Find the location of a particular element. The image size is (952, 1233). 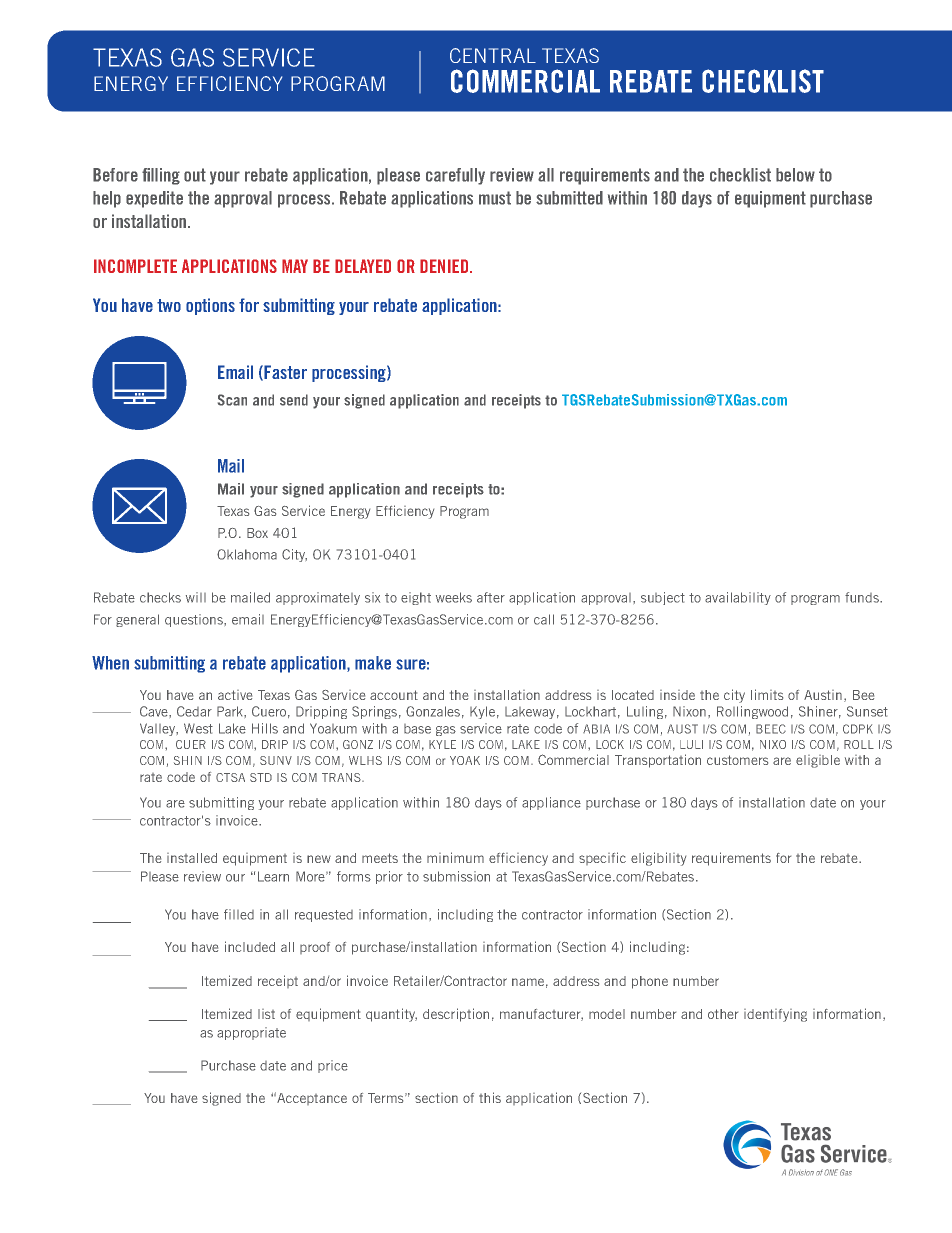

appropriate is located at coordinates (251, 1033).
